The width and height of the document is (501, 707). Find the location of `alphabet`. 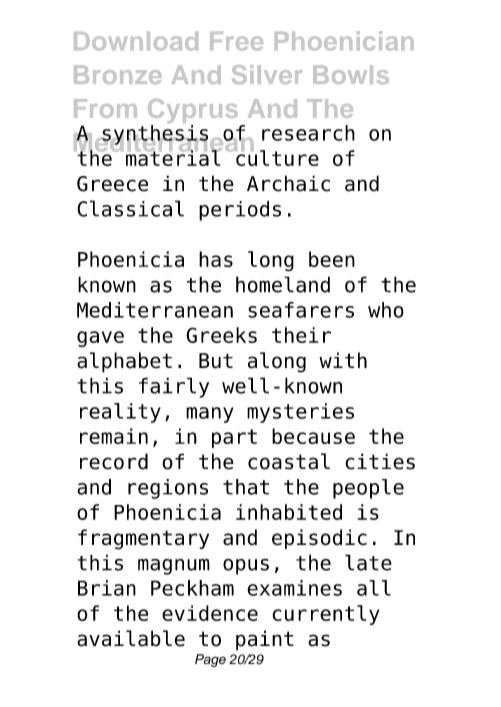

alphabet is located at coordinates (124, 362).
